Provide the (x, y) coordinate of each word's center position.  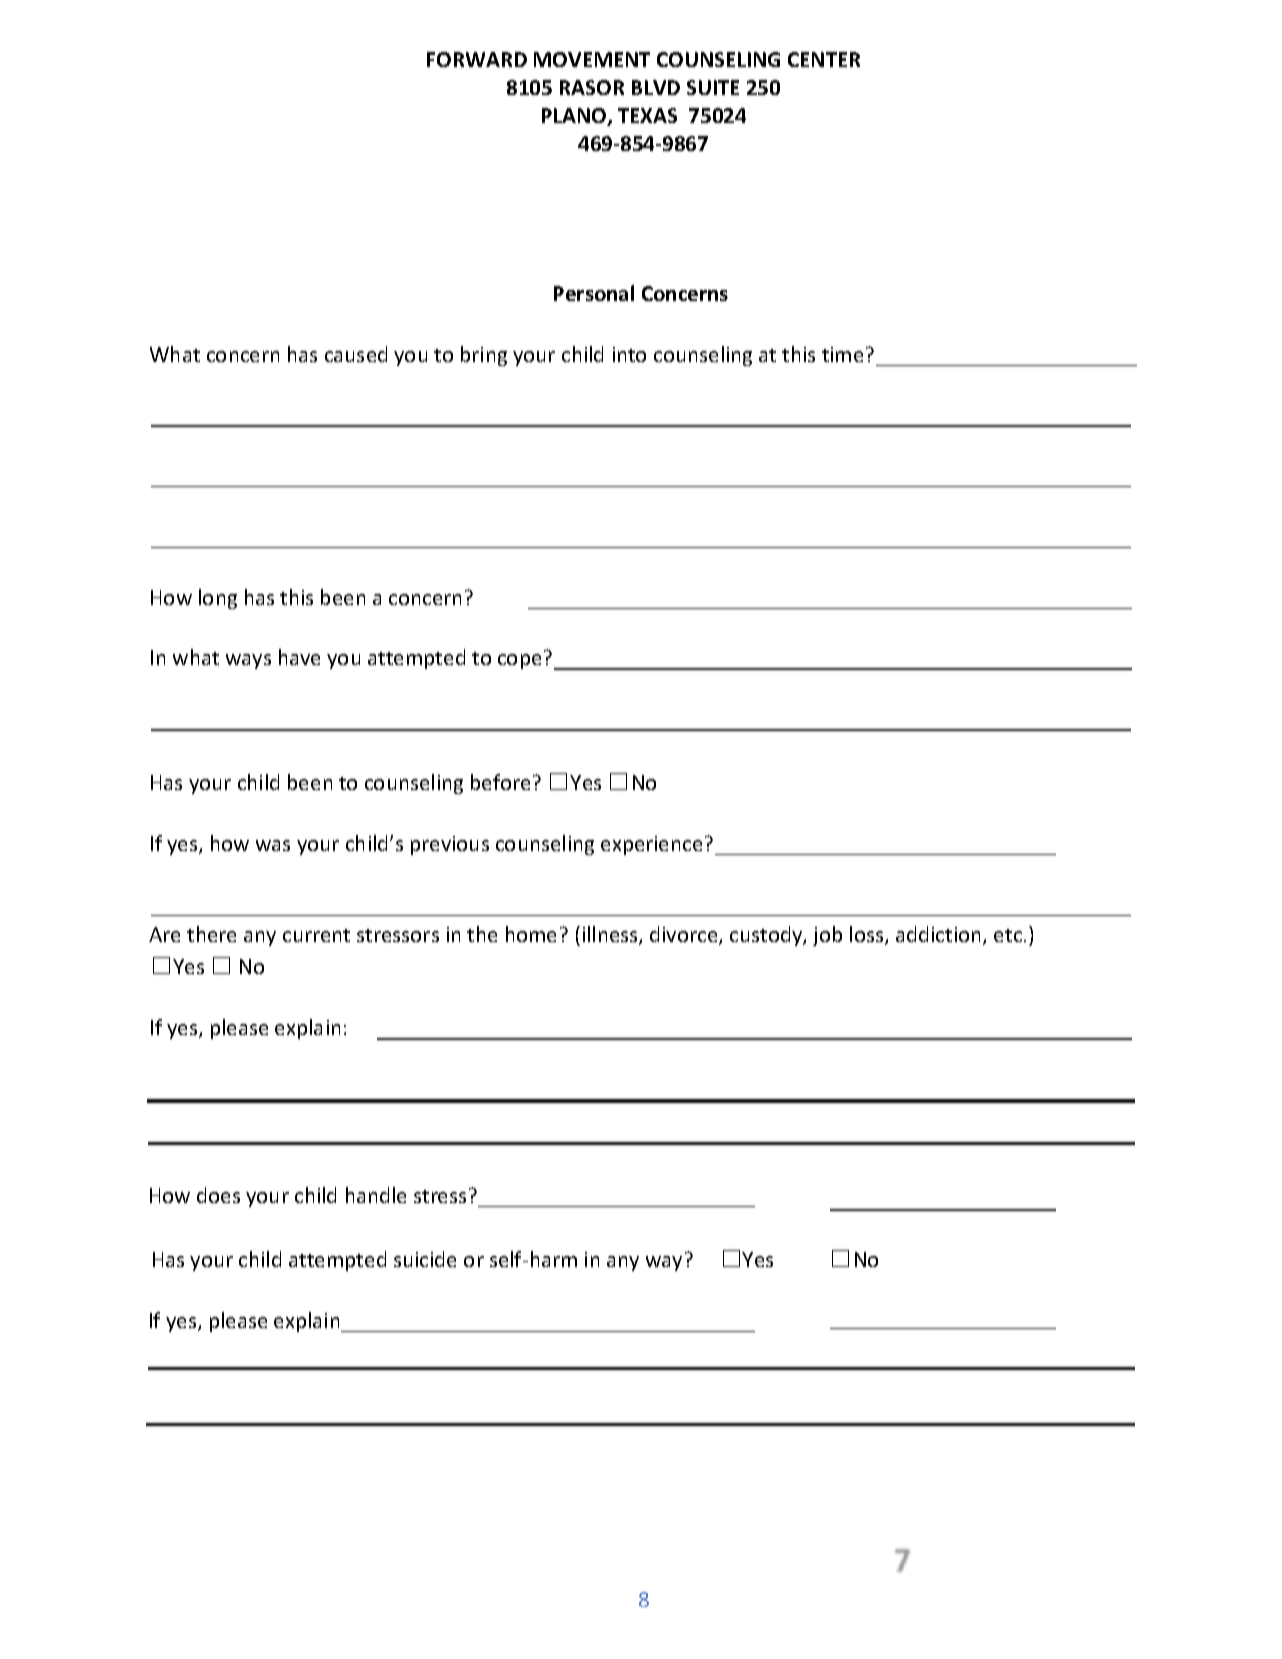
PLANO (575, 117)
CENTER (824, 59)
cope (519, 661)
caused (356, 354)
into (629, 354)
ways (248, 661)
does (218, 1195)
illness (611, 935)
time (842, 354)
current (316, 935)
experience (651, 845)
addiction (940, 935)
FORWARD (477, 59)
